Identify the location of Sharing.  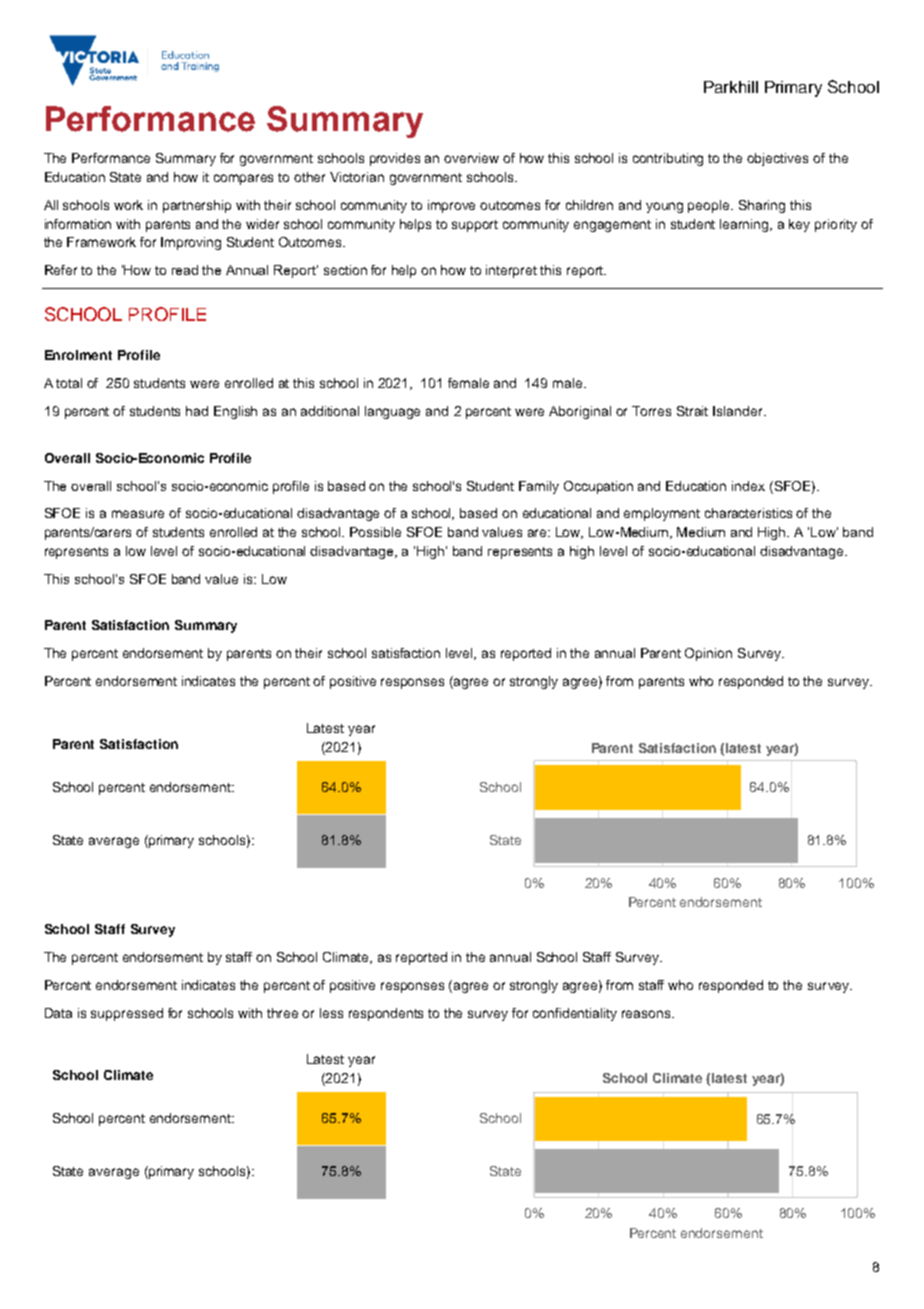
(762, 206).
